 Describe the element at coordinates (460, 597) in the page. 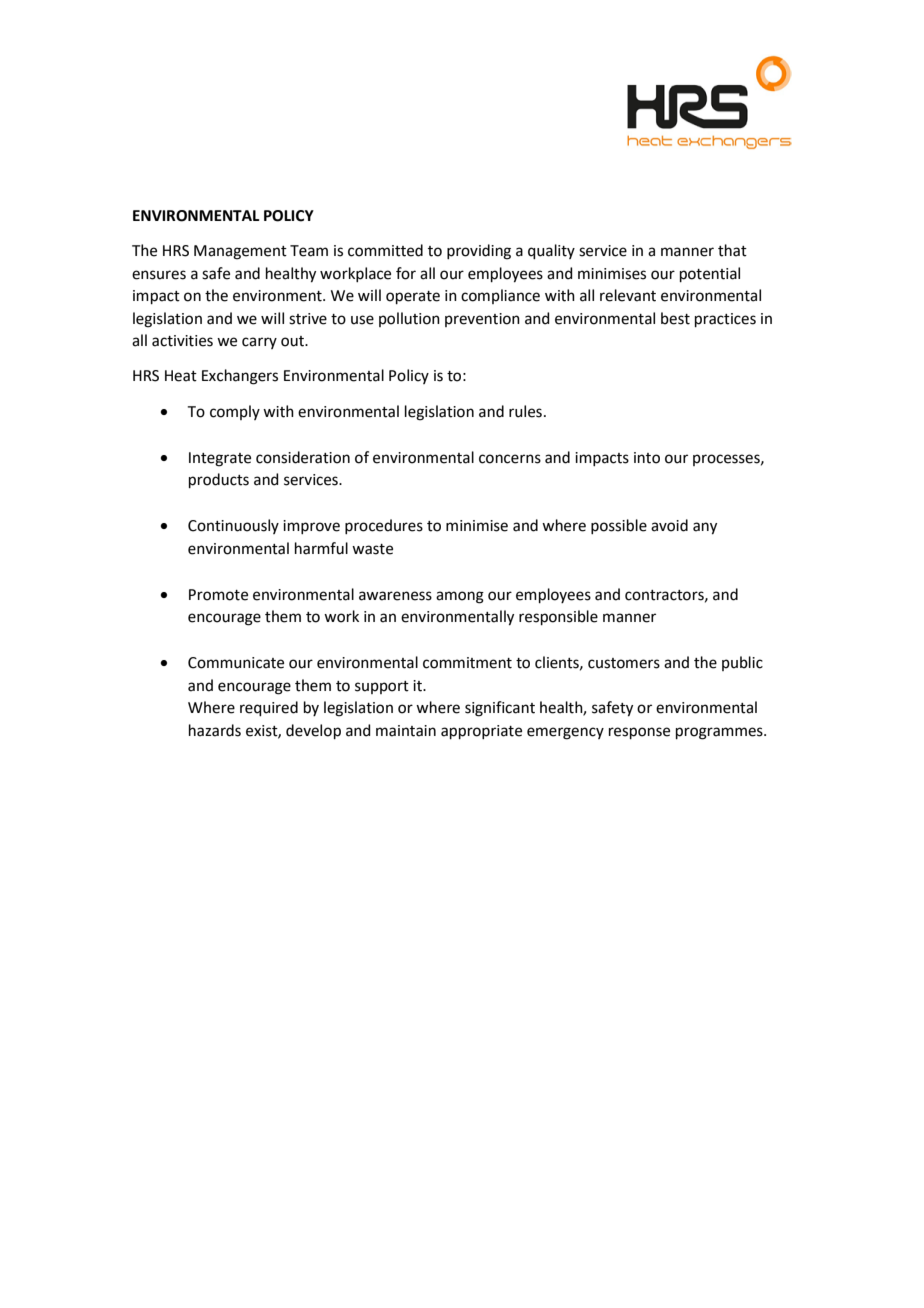

I see `among` at that location.
